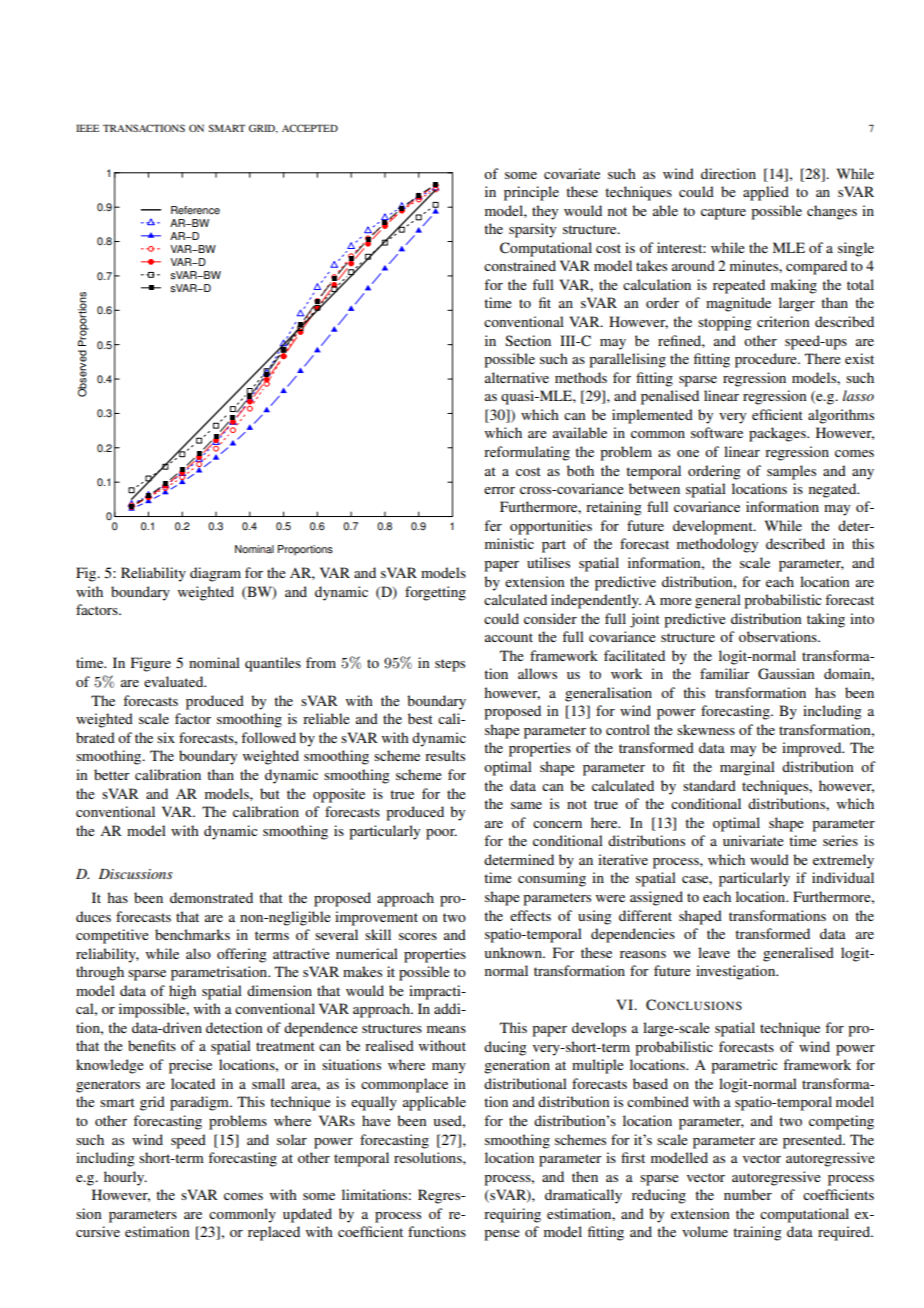 The height and width of the page is (1308, 924). Describe the element at coordinates (499, 490) in the page. I see `error` at that location.
